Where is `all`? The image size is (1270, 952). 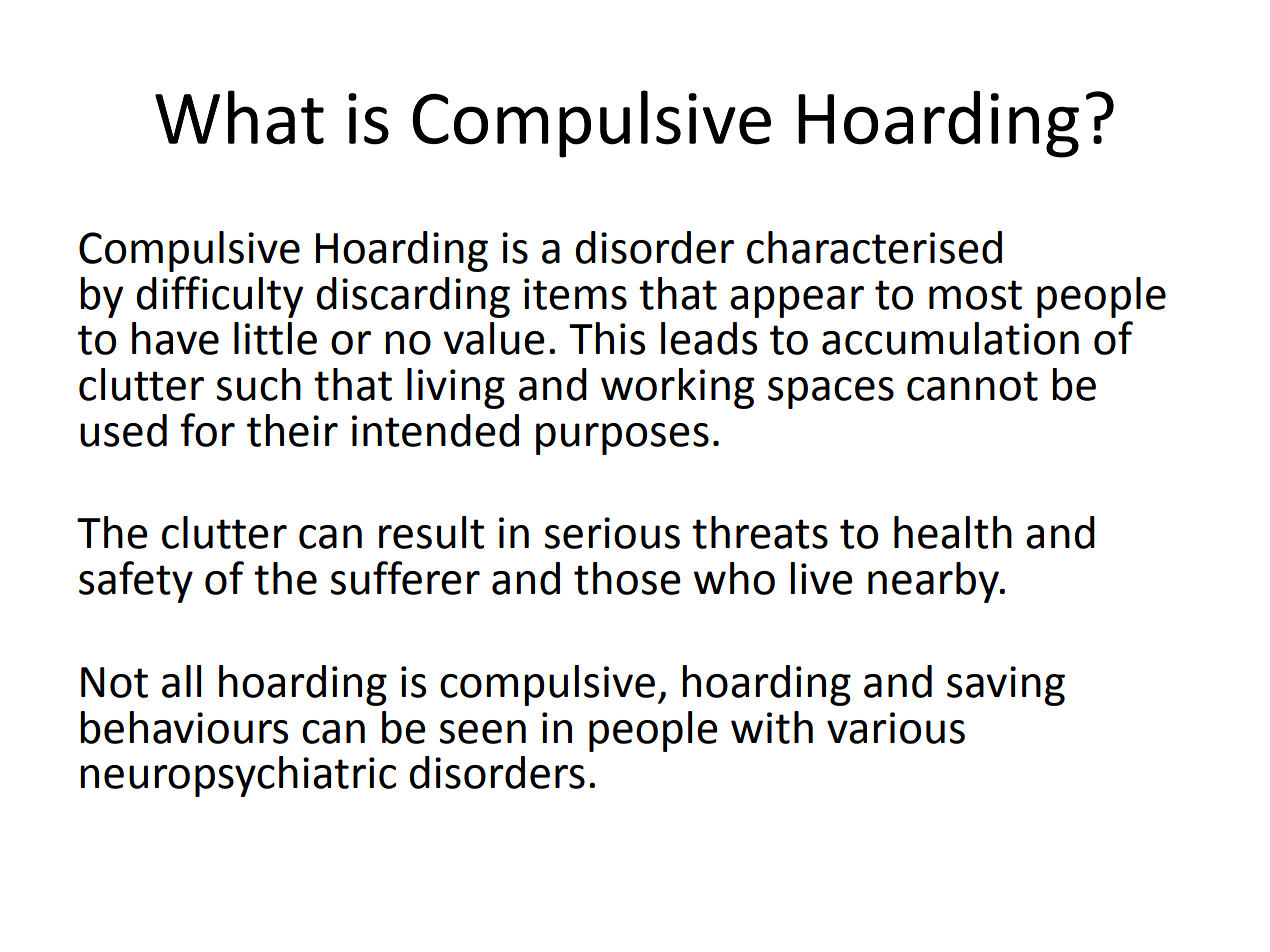 all is located at coordinates (181, 681).
